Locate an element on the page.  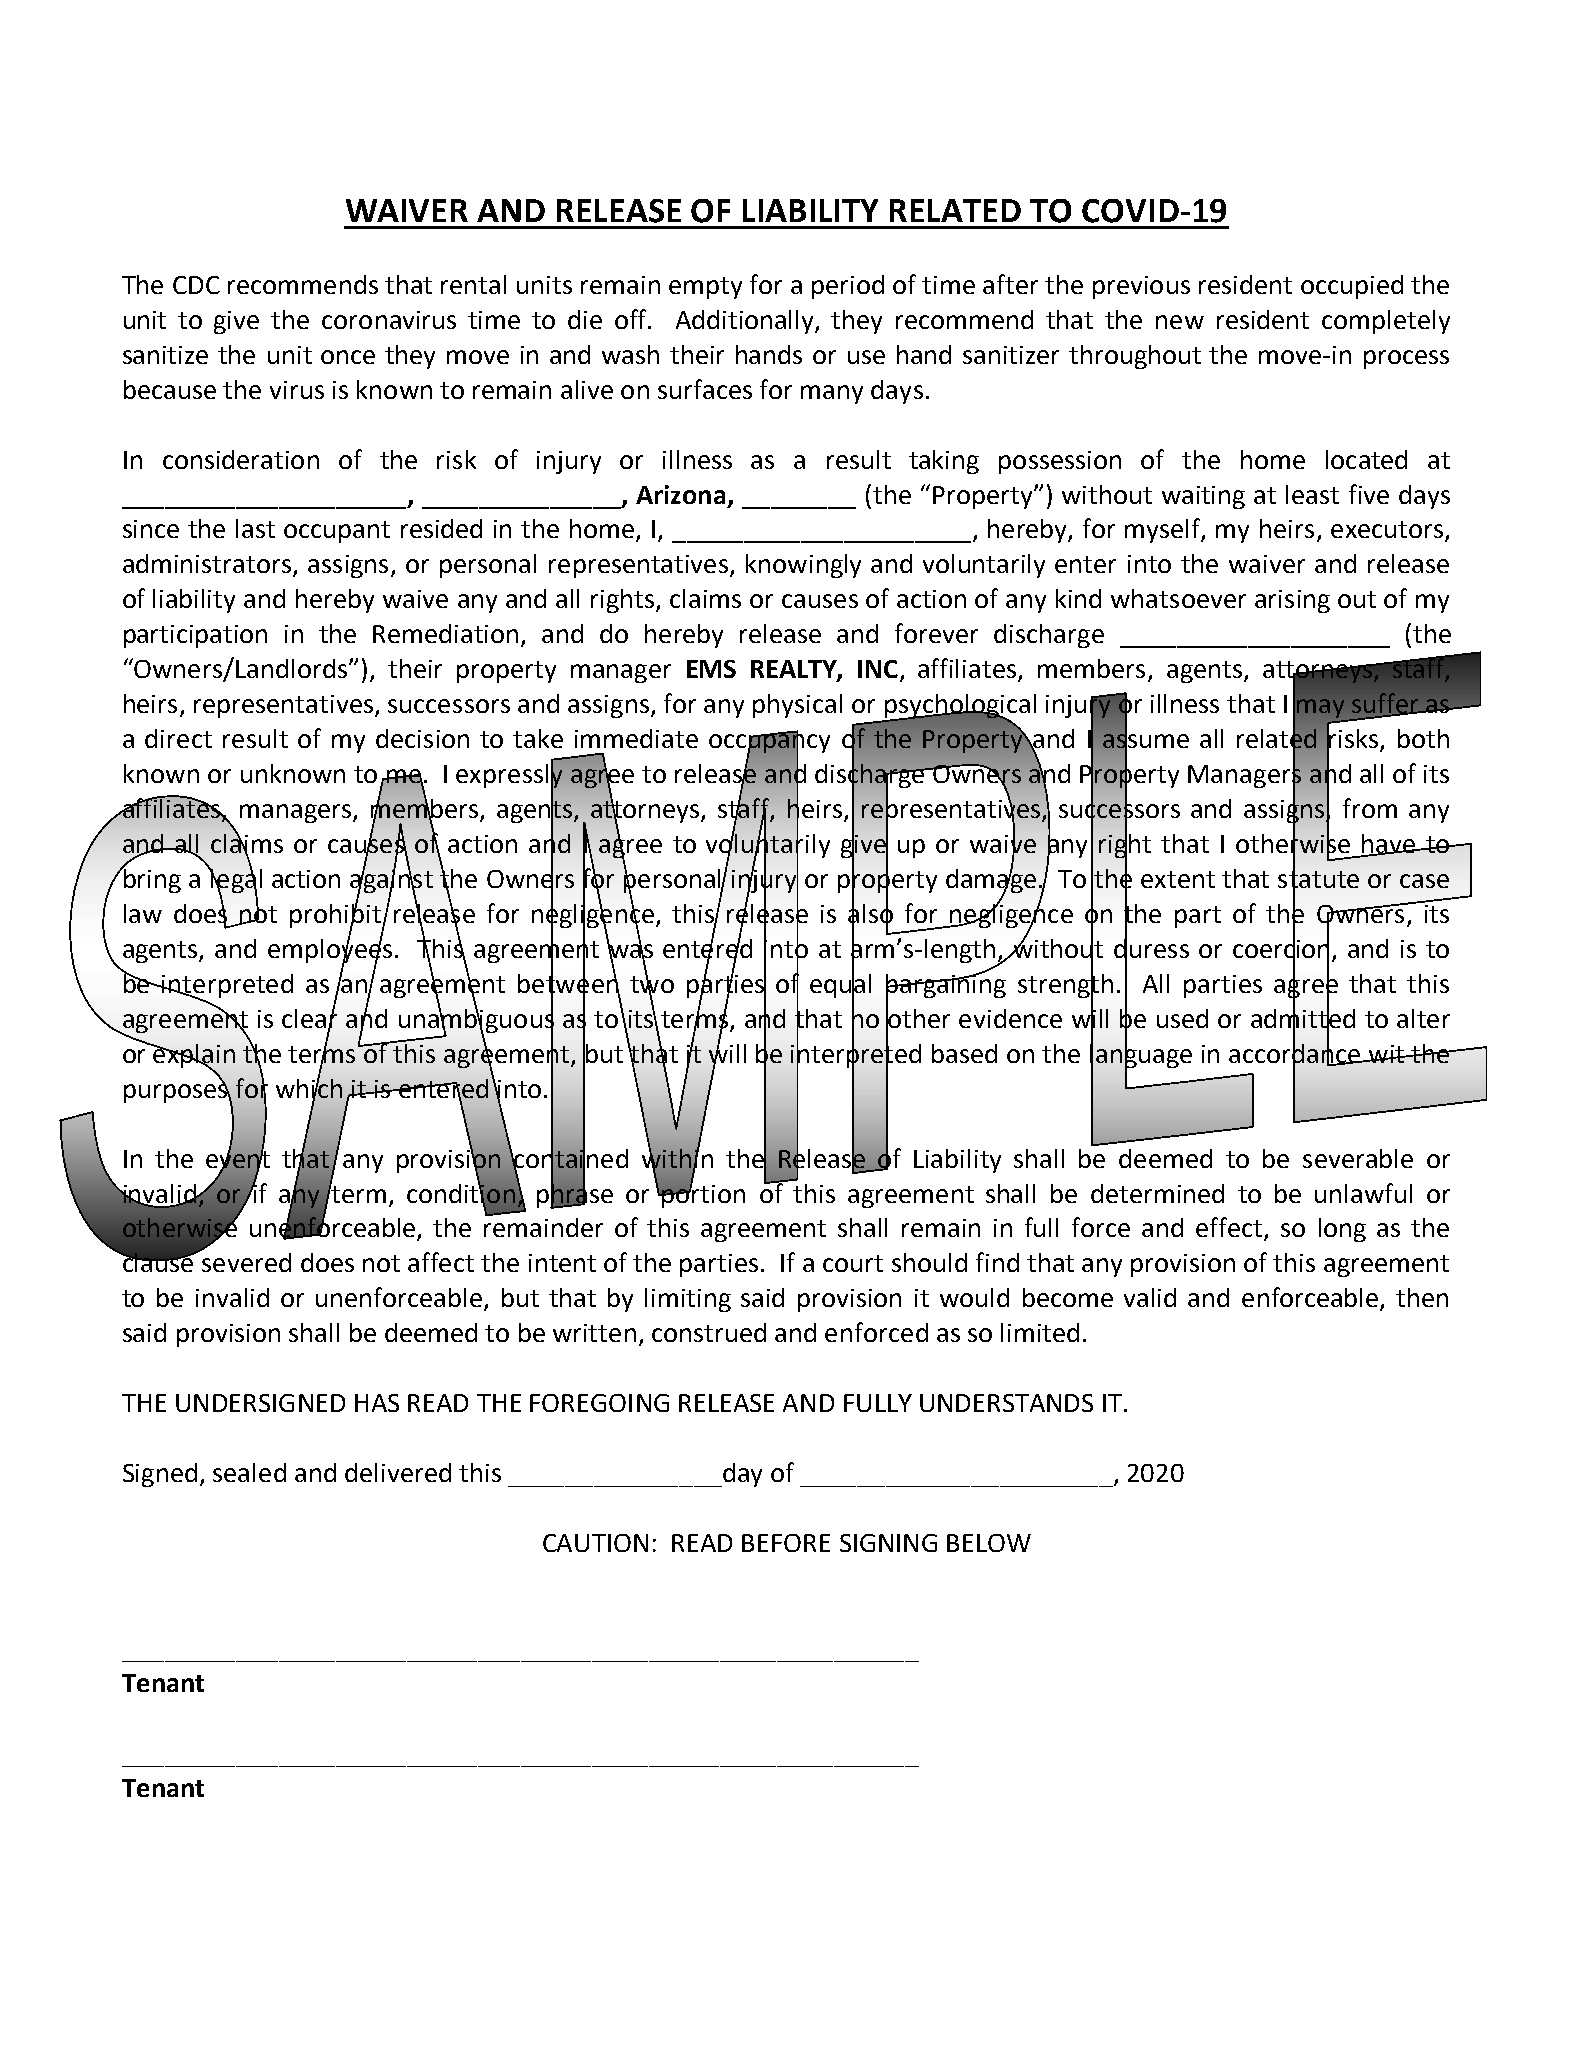
sealed is located at coordinates (249, 1472).
